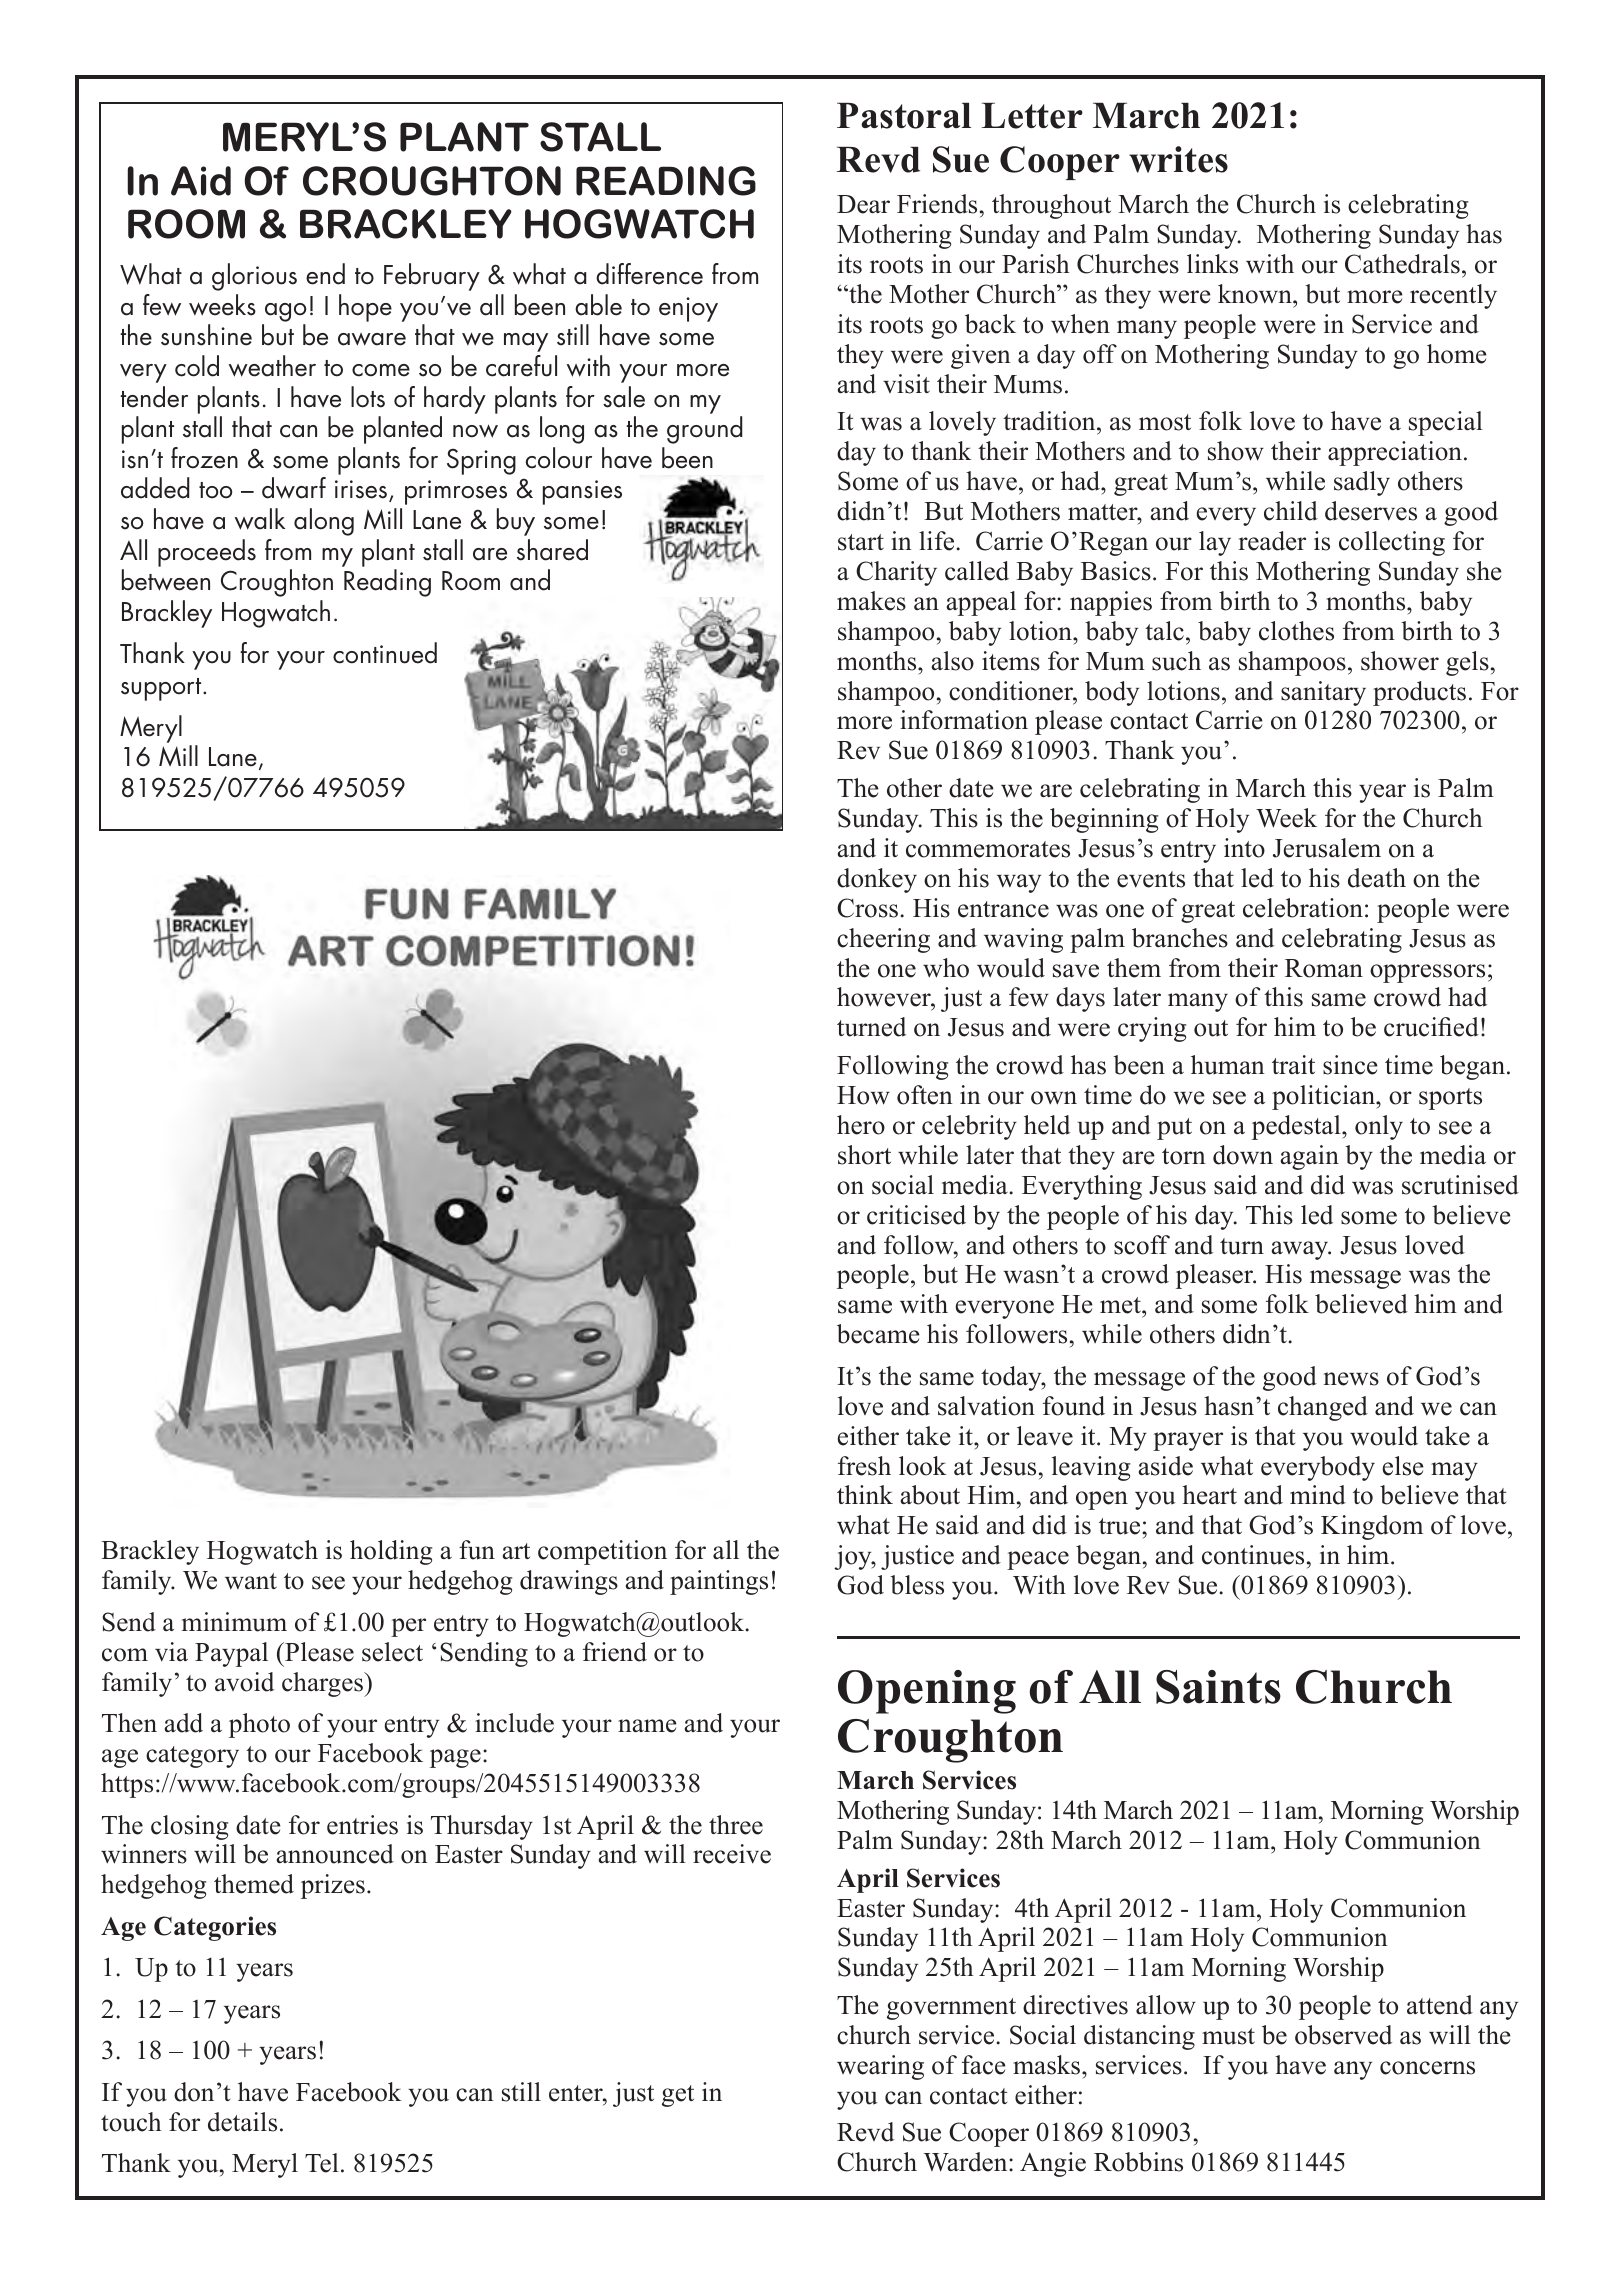 This image has height=2290, width=1620. I want to click on continued, so click(385, 653).
